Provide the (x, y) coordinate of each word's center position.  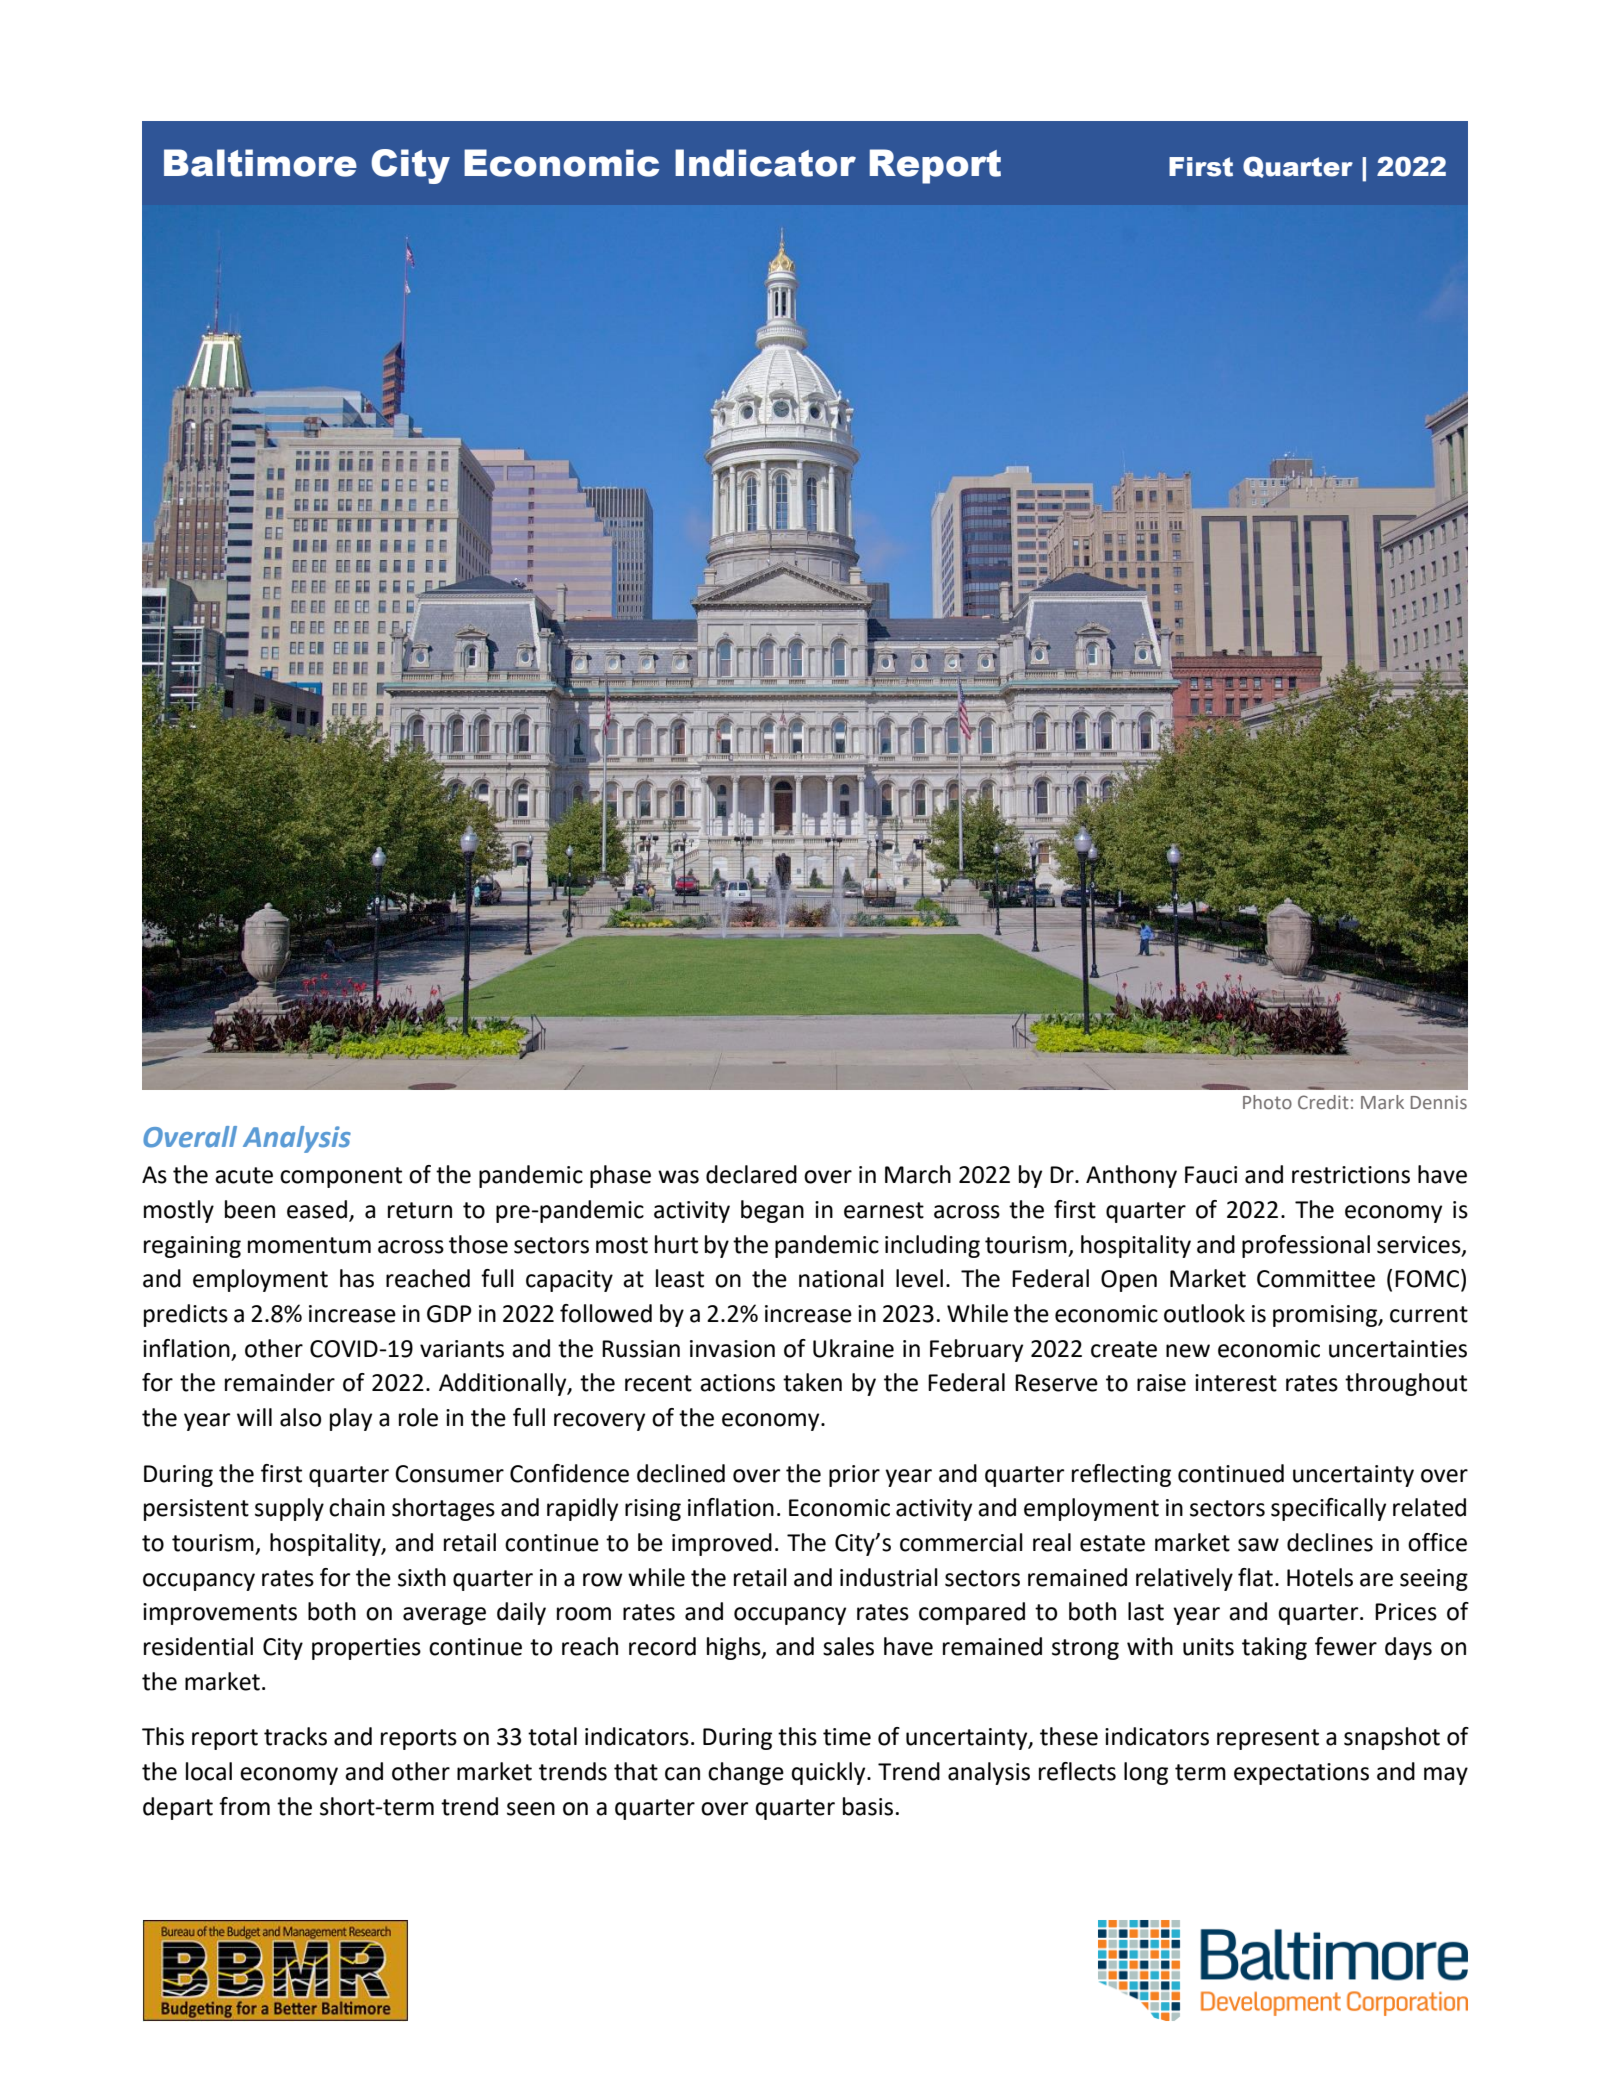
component (341, 1177)
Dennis (1439, 1102)
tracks (295, 1736)
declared (751, 1174)
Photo (1267, 1102)
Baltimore (260, 163)
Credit (1323, 1102)
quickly (829, 1773)
